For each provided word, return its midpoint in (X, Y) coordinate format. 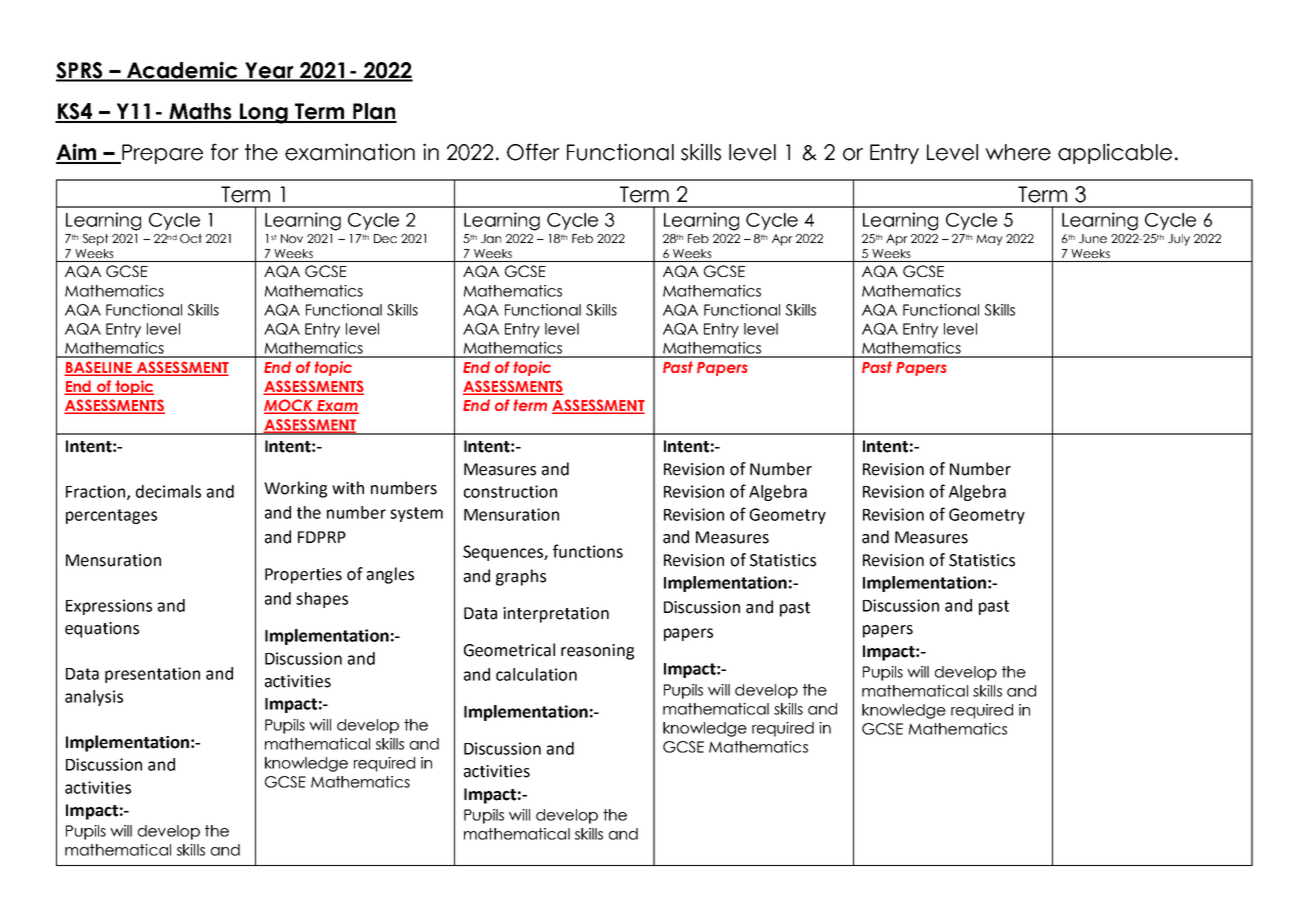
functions (588, 551)
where (1018, 152)
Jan (491, 238)
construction (510, 491)
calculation (536, 674)
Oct (191, 238)
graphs (521, 577)
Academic (182, 71)
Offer (533, 152)
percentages (111, 516)
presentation (152, 675)
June (1093, 238)
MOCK (289, 406)
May (989, 240)
